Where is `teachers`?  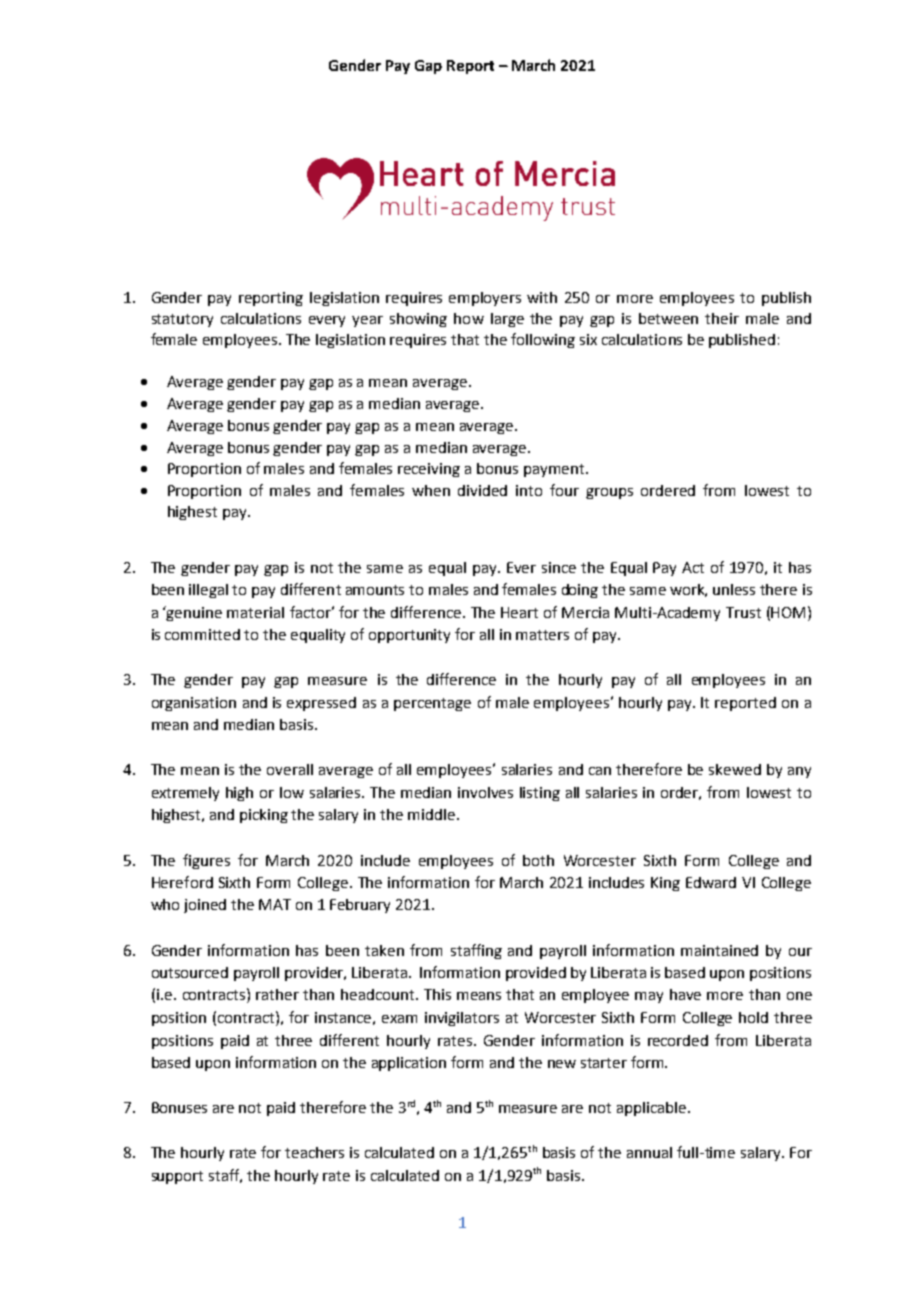
teachers is located at coordinates (314, 1152).
